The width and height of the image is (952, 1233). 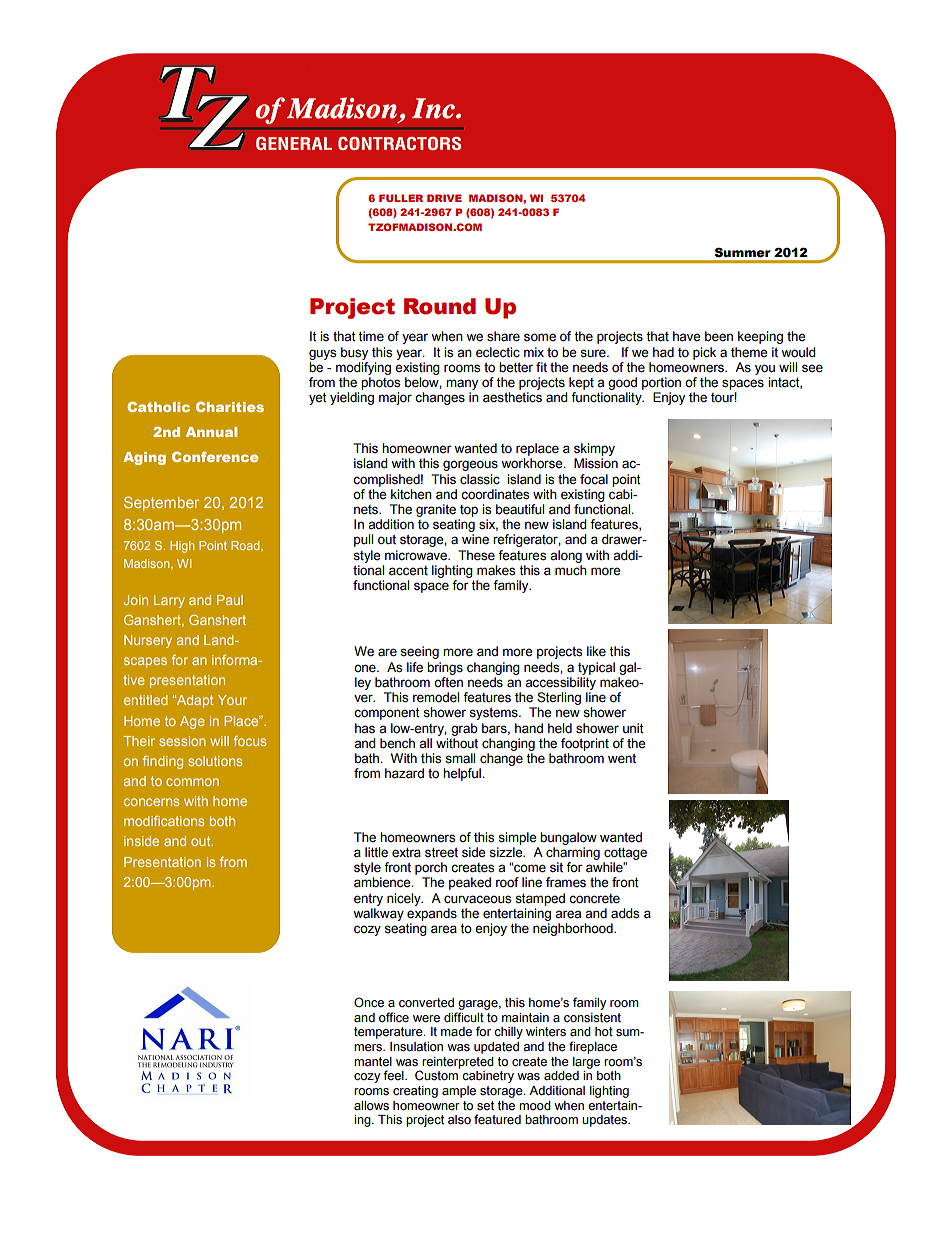 What do you see at coordinates (719, 336) in the image?
I see `been` at bounding box center [719, 336].
